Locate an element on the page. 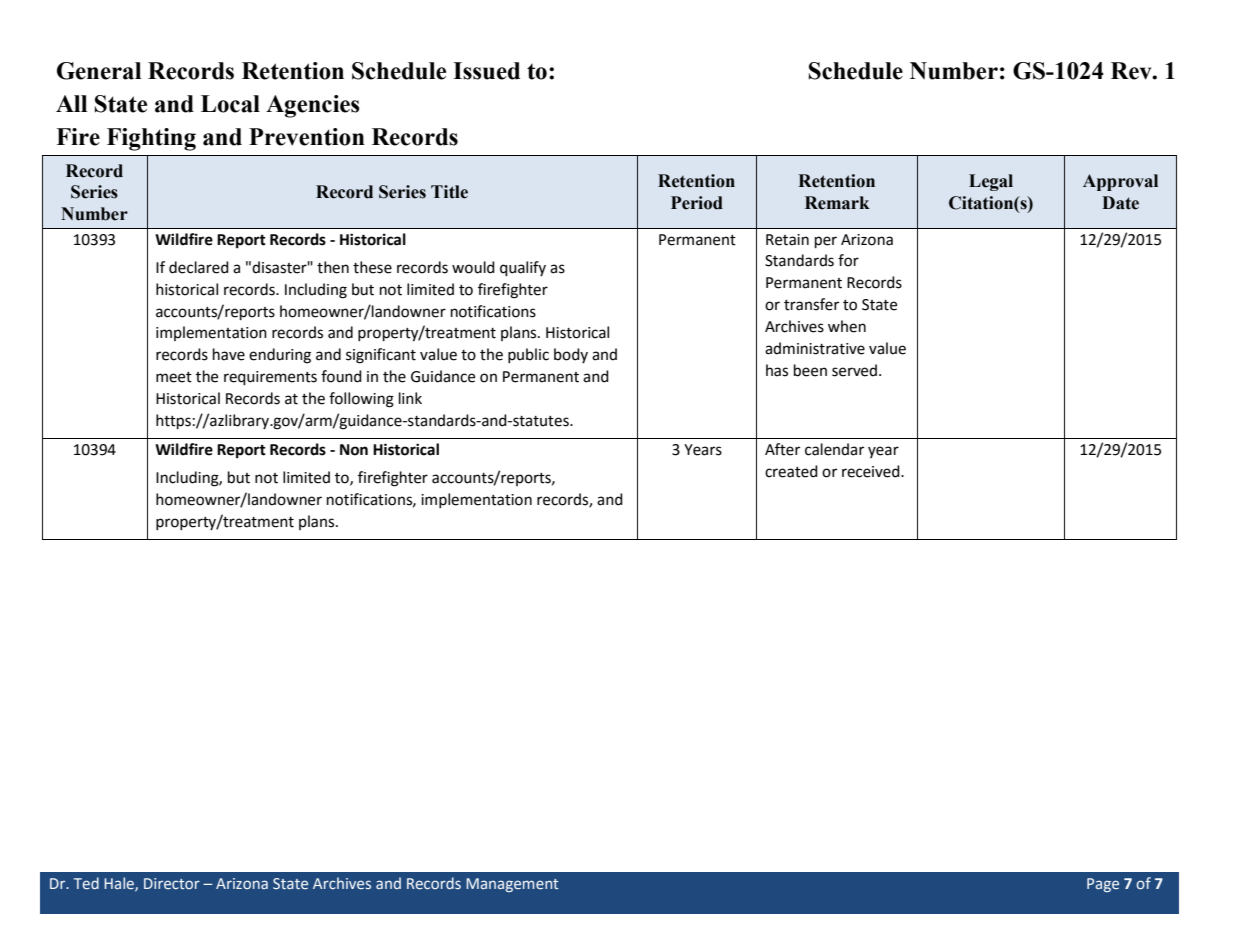 This page has height=952, width=1233. Director is located at coordinates (172, 883).
